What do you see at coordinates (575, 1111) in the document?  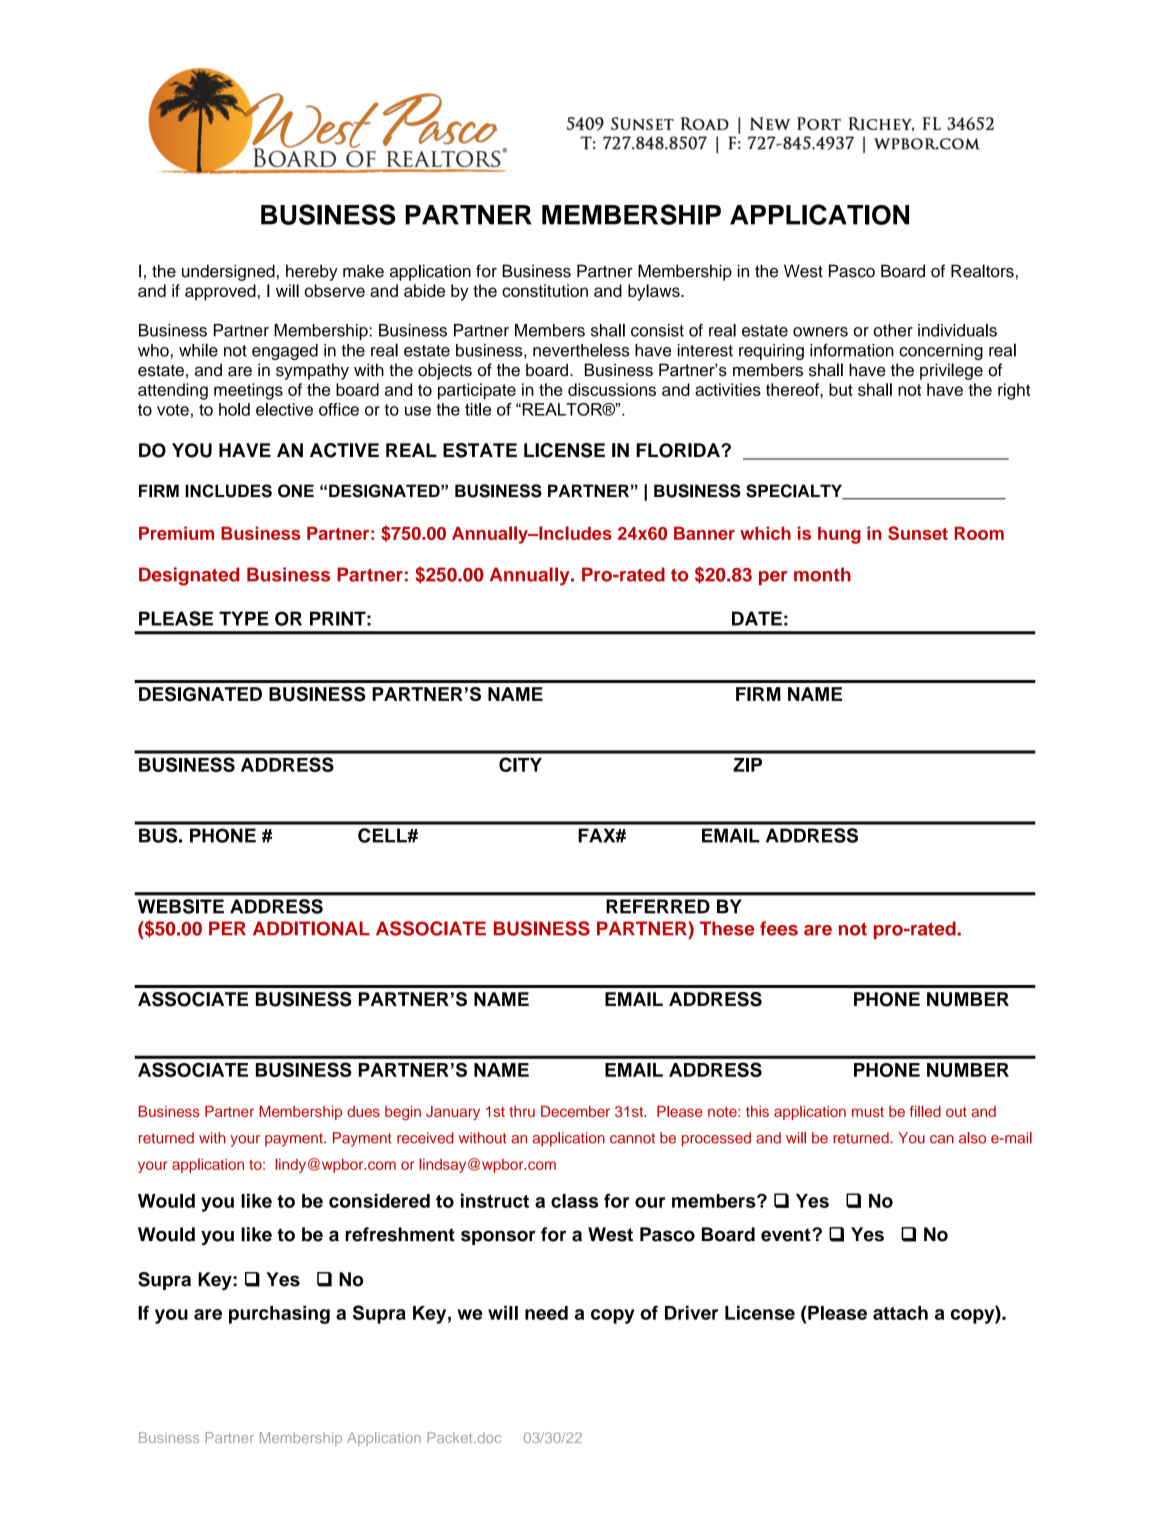 I see `December` at bounding box center [575, 1111].
